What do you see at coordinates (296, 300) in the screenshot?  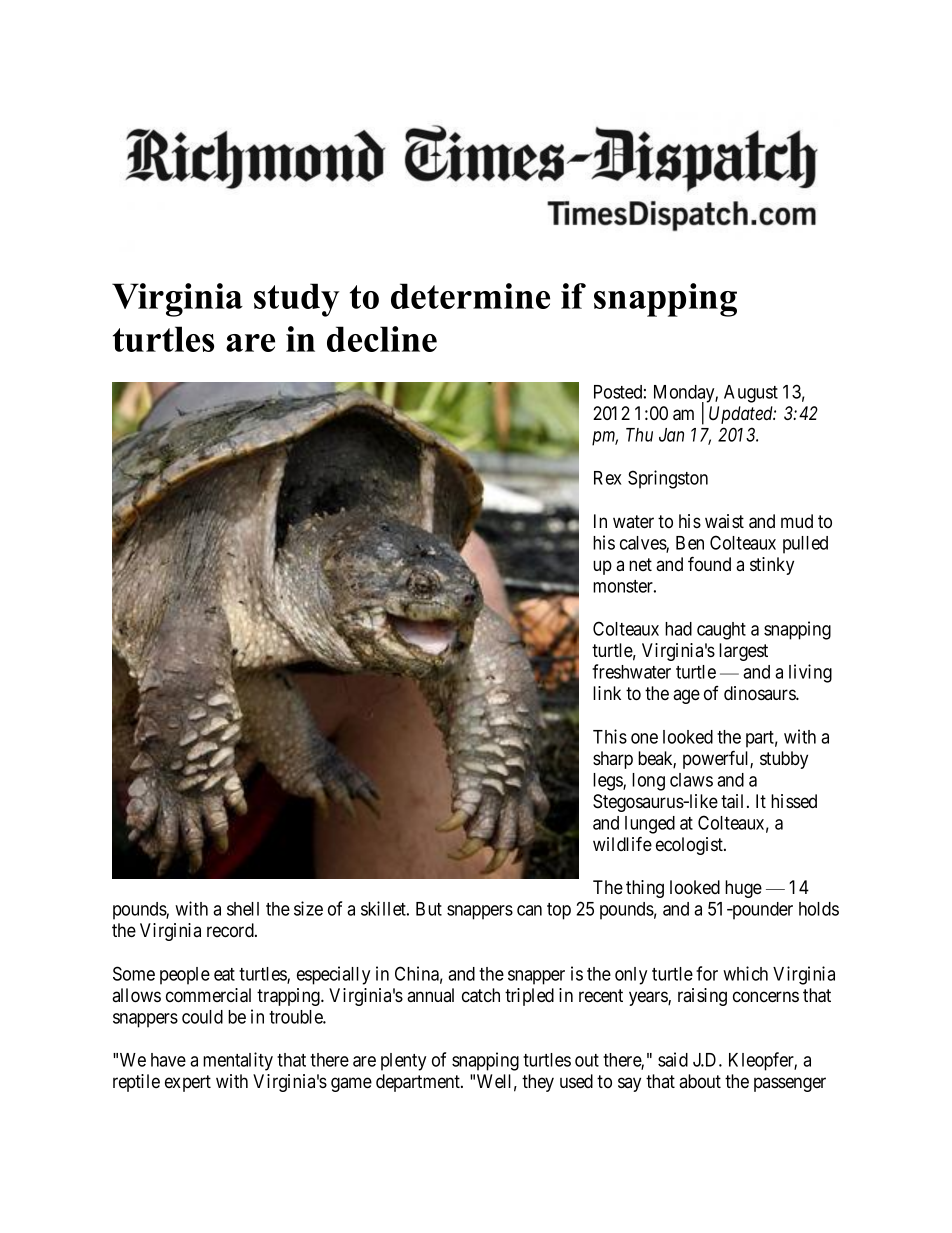 I see `study` at bounding box center [296, 300].
